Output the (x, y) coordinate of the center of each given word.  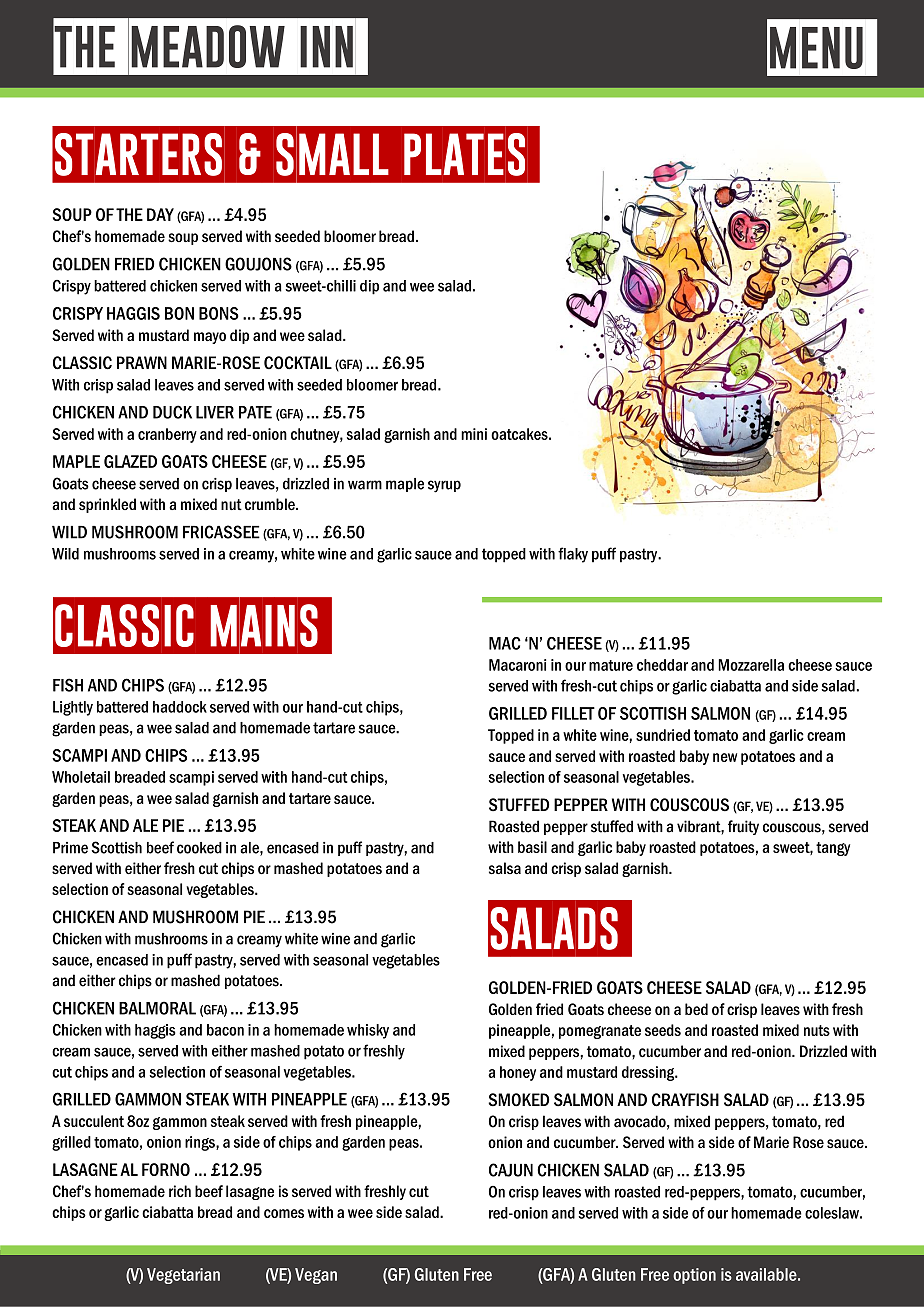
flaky (573, 555)
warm (365, 485)
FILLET (573, 713)
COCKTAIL (298, 363)
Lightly (73, 708)
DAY (160, 214)
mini (474, 434)
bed (696, 1009)
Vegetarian (183, 1276)
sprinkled (107, 505)
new (725, 757)
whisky (368, 1031)
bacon (225, 1030)
